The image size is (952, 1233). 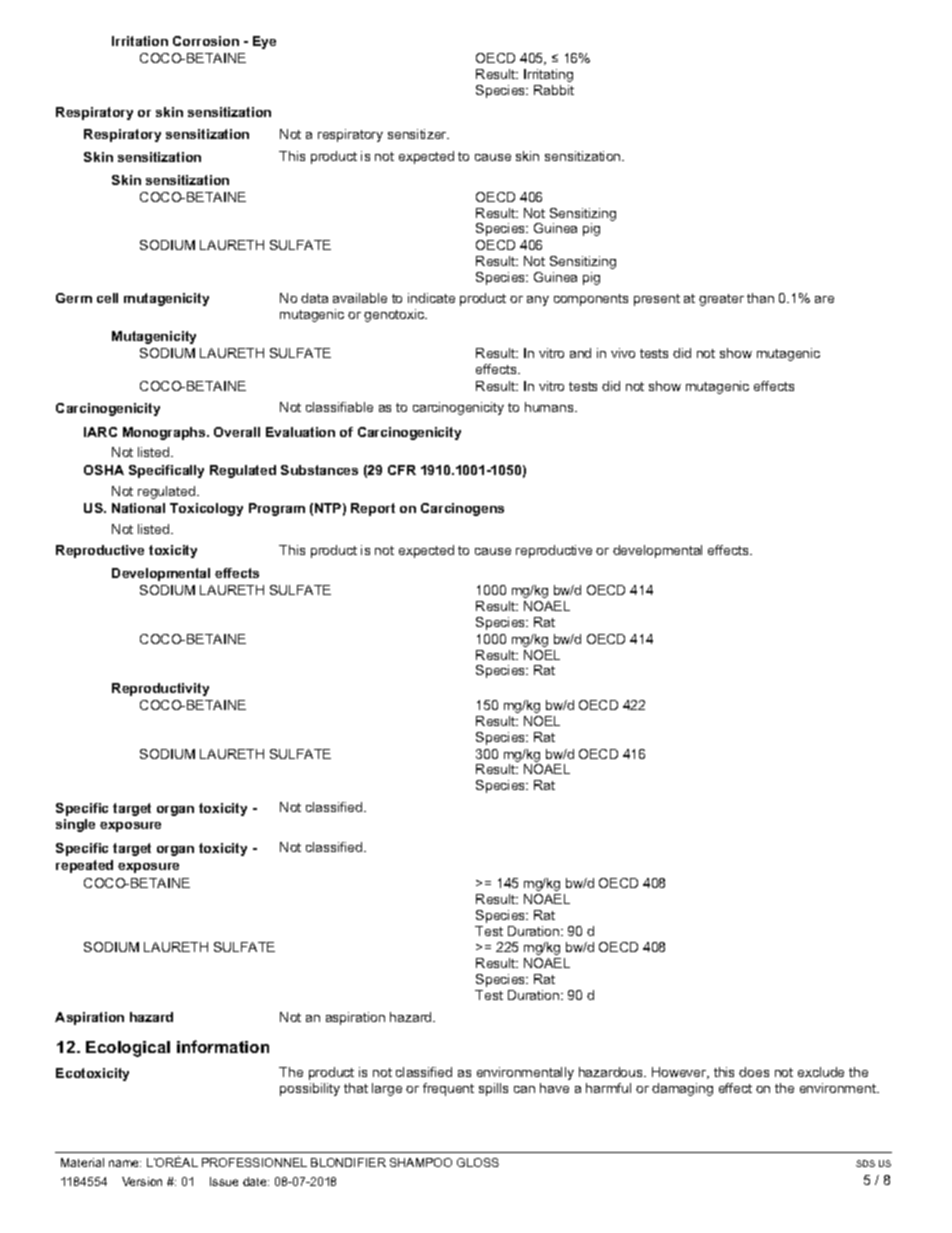 What do you see at coordinates (548, 75) in the screenshot?
I see `Irritating` at bounding box center [548, 75].
